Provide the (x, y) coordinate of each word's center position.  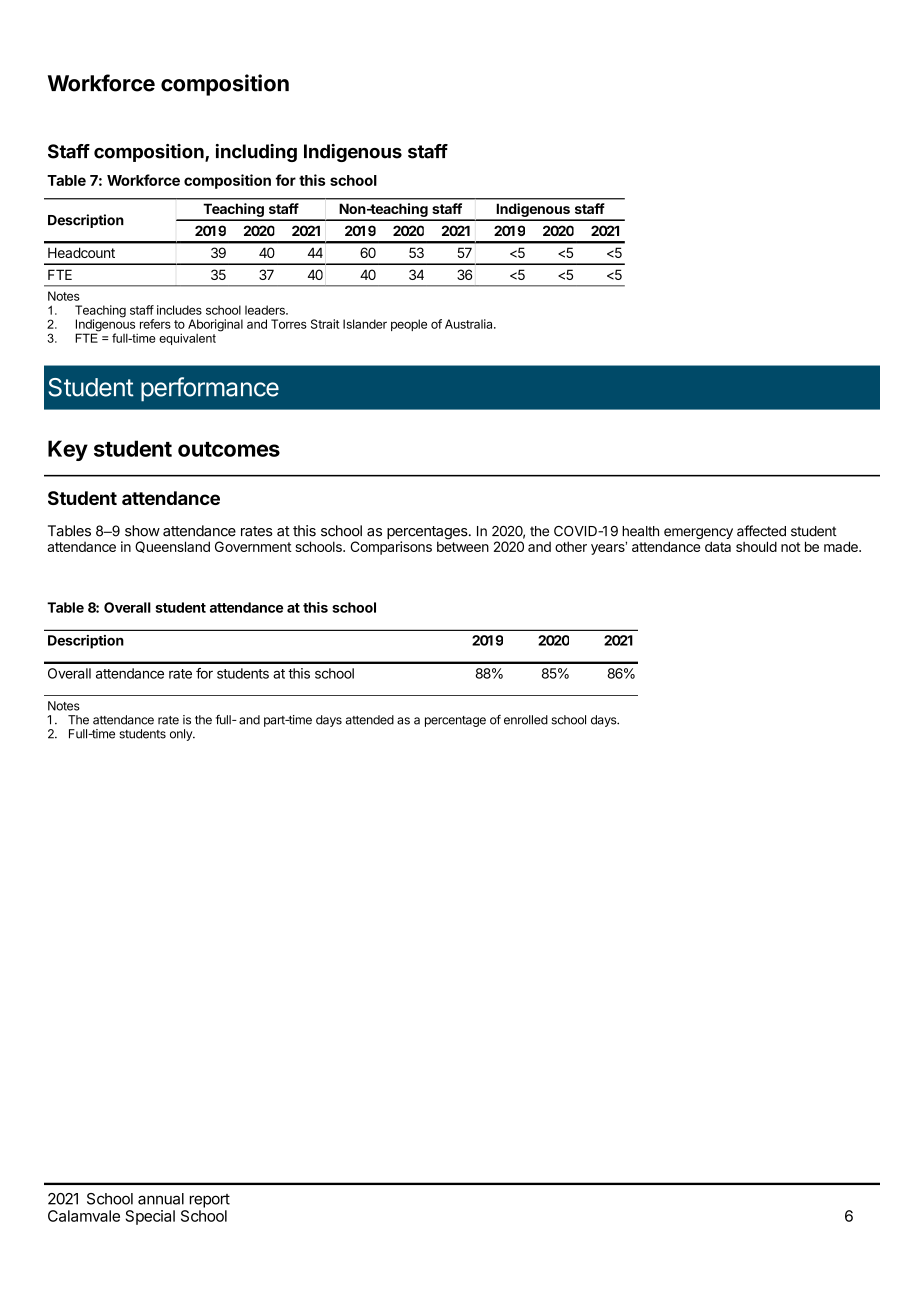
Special (150, 1217)
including (256, 153)
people (409, 325)
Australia (470, 324)
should (756, 546)
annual (161, 1199)
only (182, 735)
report (210, 1201)
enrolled (526, 720)
